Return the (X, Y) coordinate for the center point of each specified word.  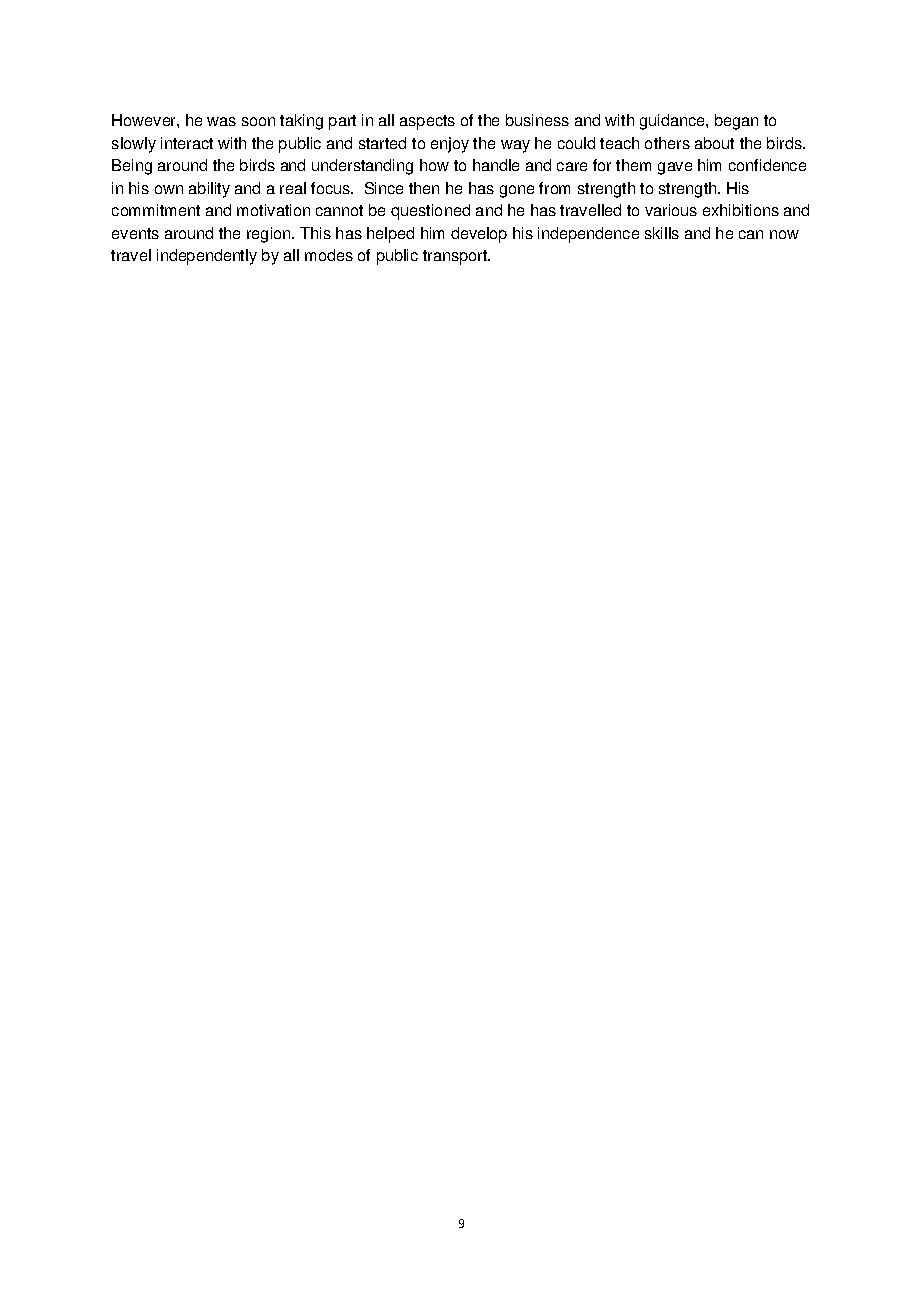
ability (209, 190)
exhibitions (741, 210)
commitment (156, 210)
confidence (767, 165)
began (736, 122)
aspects (427, 122)
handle (496, 165)
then (424, 188)
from (554, 188)
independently (207, 257)
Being (132, 167)
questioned (430, 212)
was (221, 121)
